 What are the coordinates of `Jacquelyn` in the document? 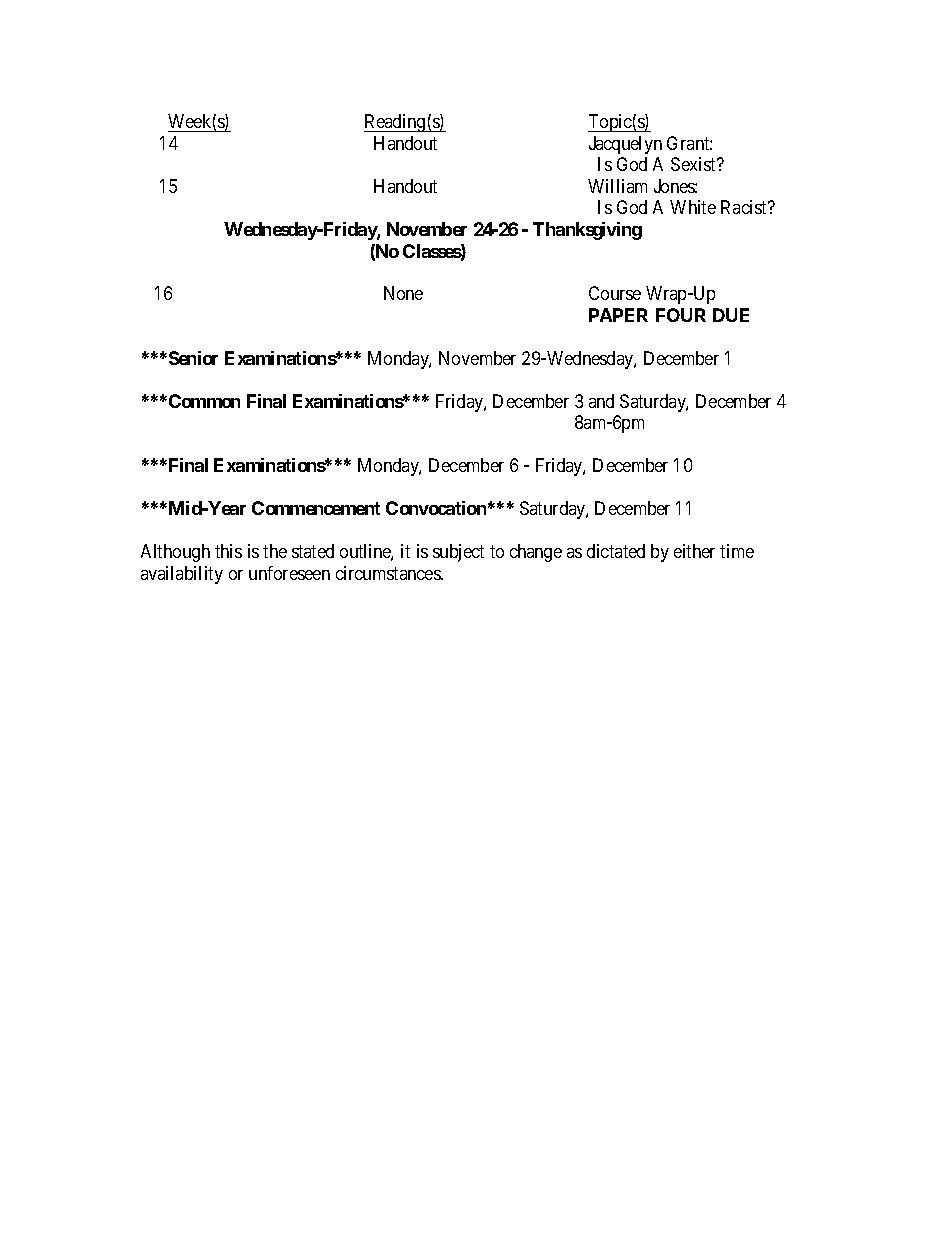 It's located at (625, 145).
